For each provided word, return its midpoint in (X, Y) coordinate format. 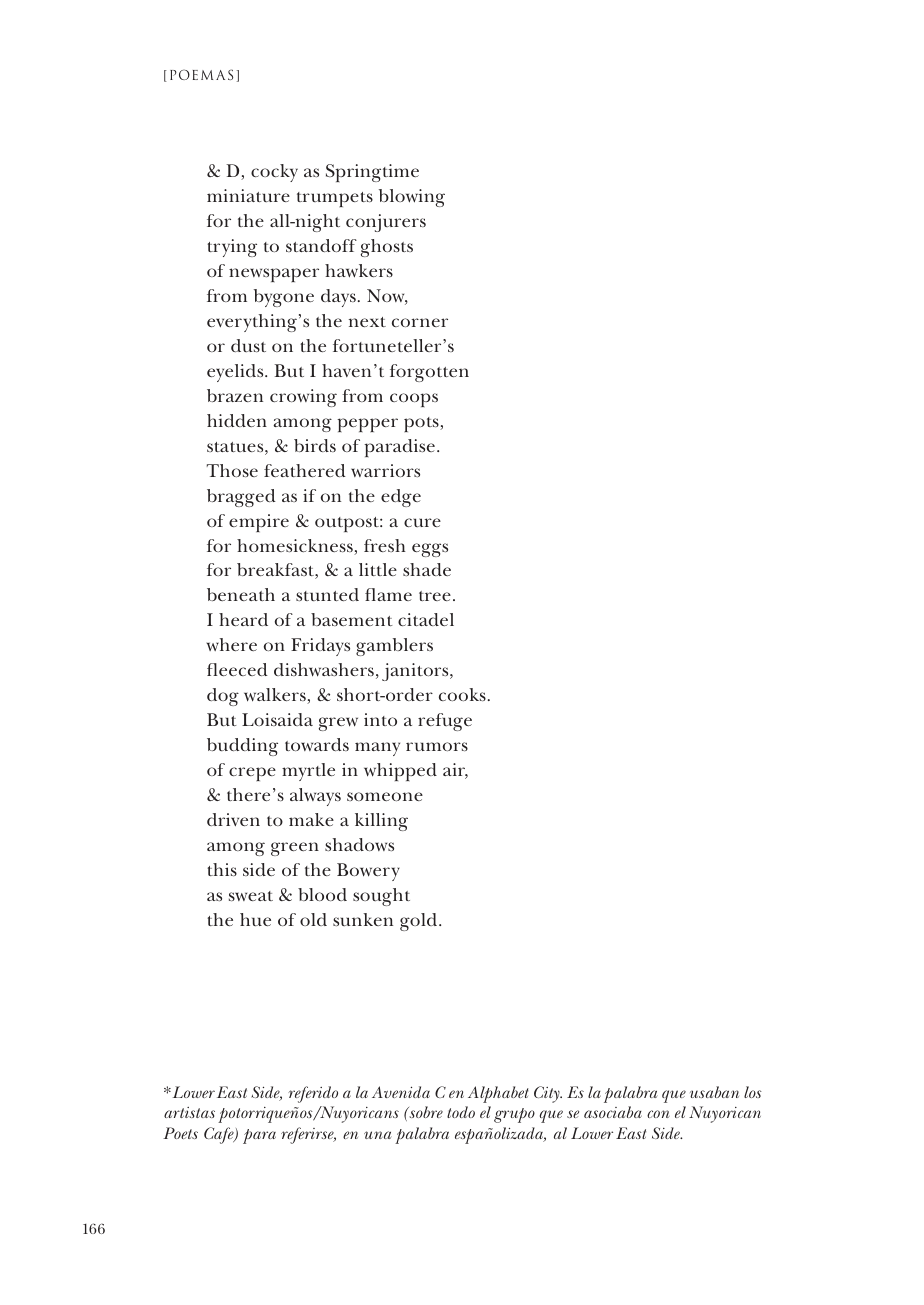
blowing (412, 198)
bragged (241, 498)
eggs (430, 550)
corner (420, 322)
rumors (437, 746)
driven (233, 819)
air (455, 771)
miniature (248, 195)
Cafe (220, 1135)
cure (422, 522)
